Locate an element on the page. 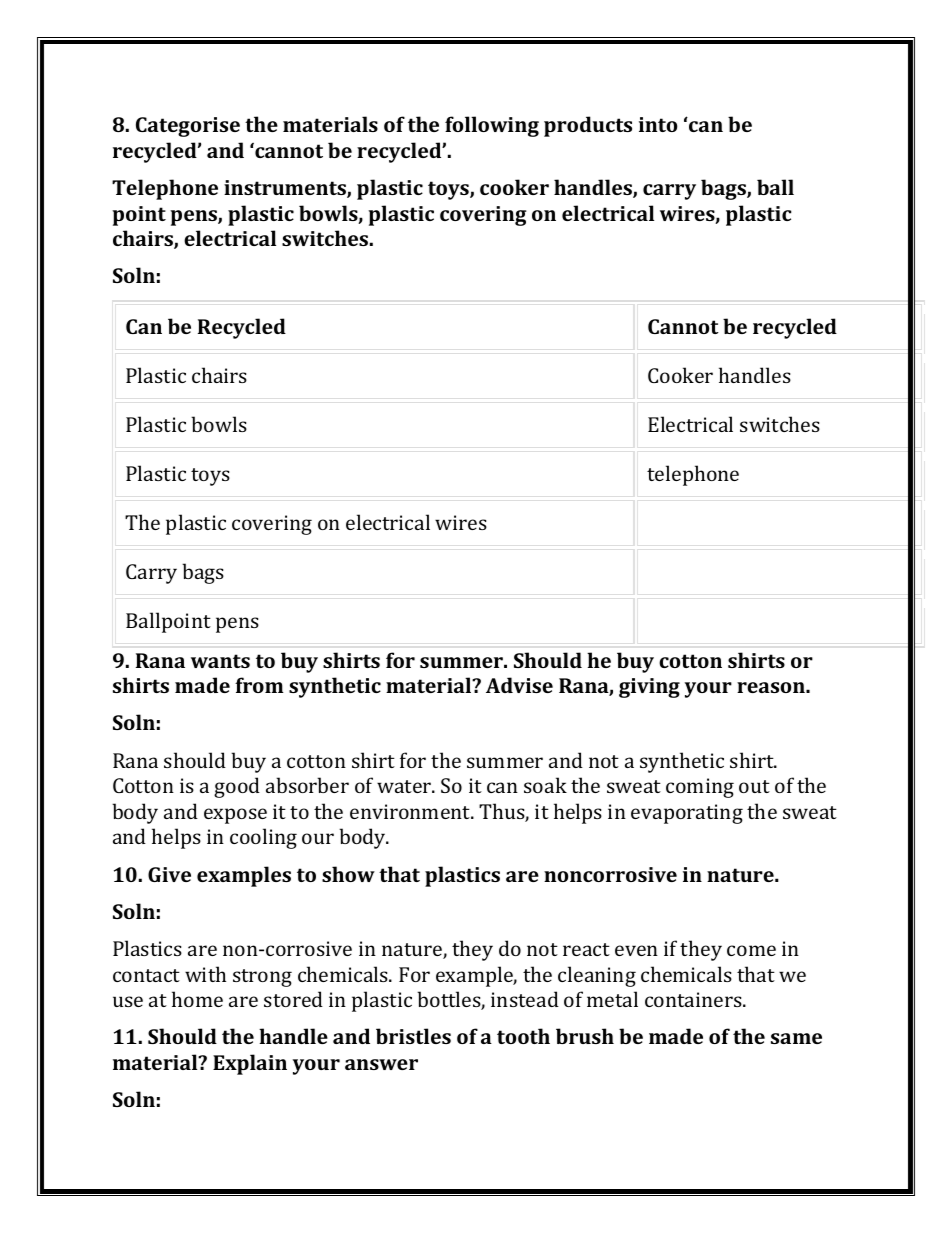 The height and width of the image is (1233, 952). giving is located at coordinates (649, 688).
